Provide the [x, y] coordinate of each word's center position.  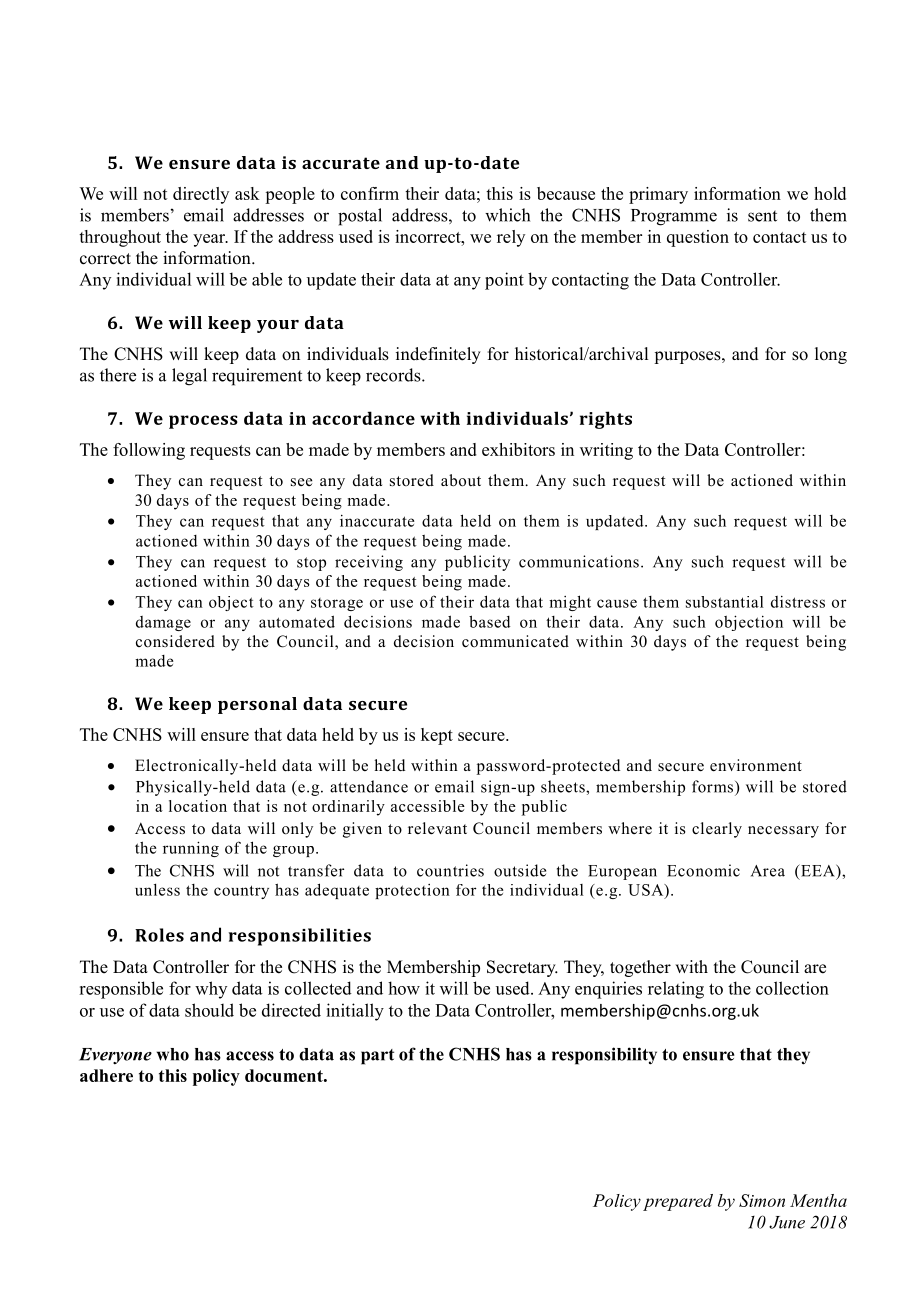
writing [606, 451]
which [507, 215]
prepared [678, 1202]
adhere [106, 1075]
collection [792, 988]
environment [756, 765]
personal [257, 705]
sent [762, 216]
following [149, 451]
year [210, 240]
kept [437, 736]
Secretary [522, 968]
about [461, 480]
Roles [159, 935]
